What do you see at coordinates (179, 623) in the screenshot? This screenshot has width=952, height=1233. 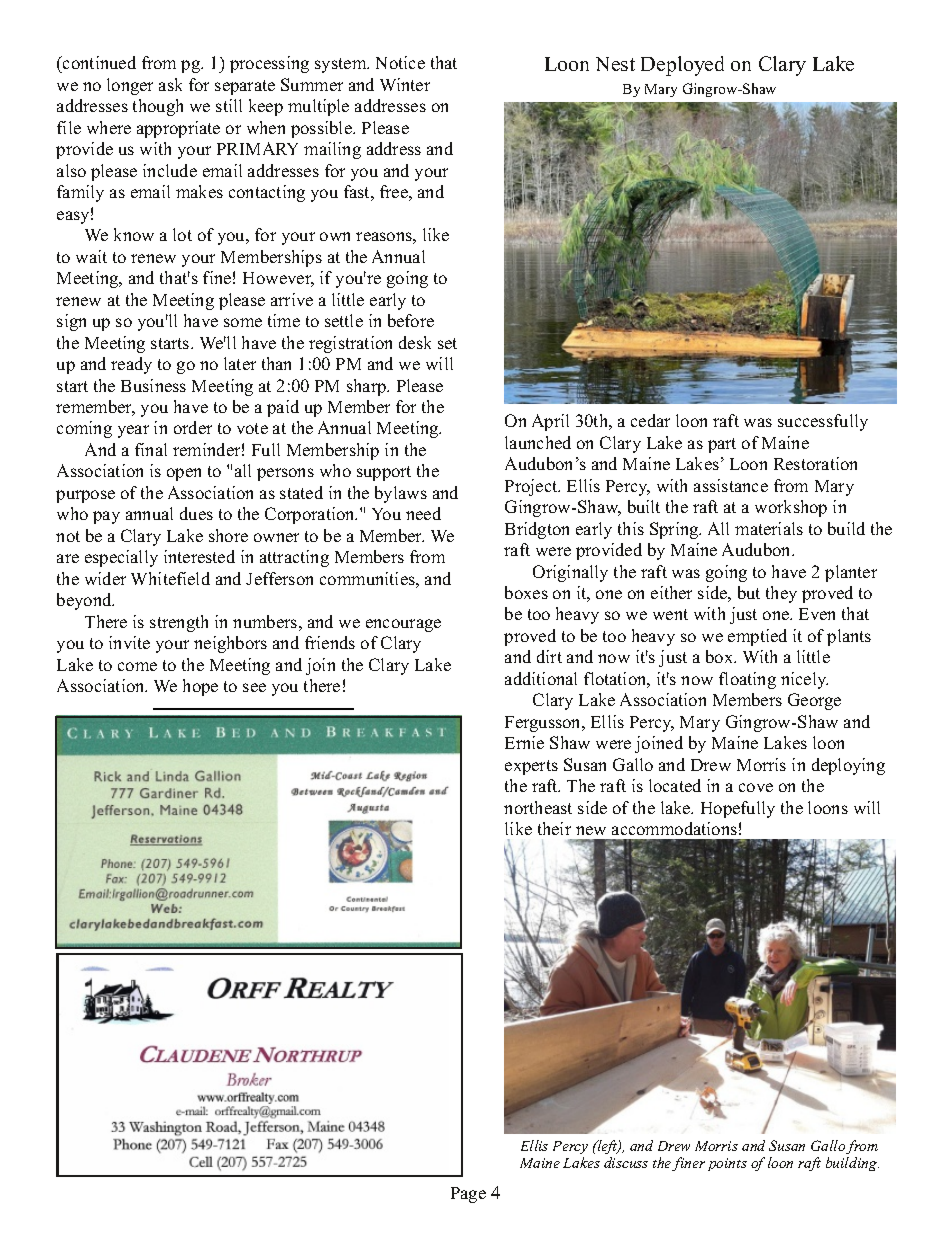 I see `strength` at bounding box center [179, 623].
